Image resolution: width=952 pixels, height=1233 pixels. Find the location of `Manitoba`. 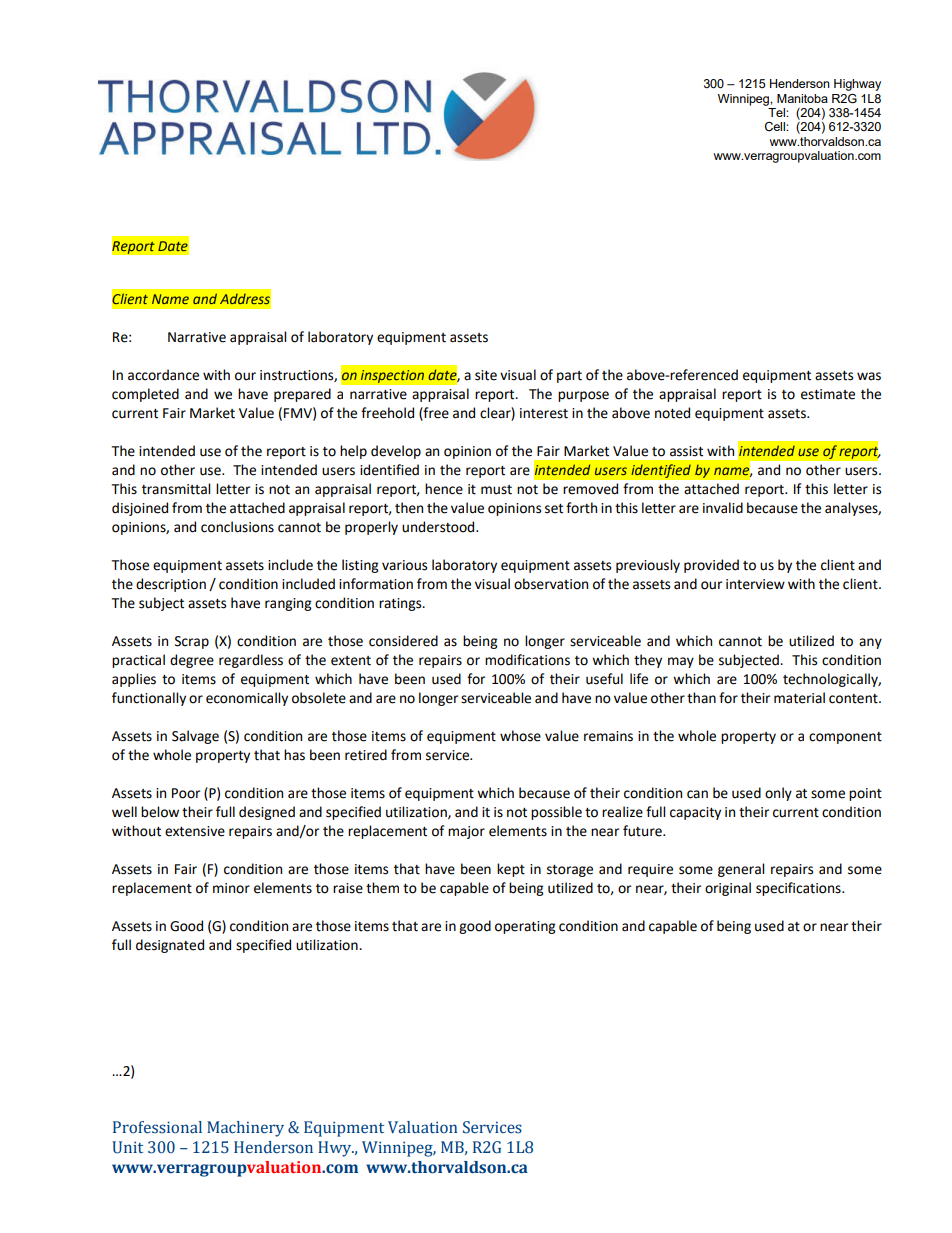

Manitoba is located at coordinates (802, 98).
